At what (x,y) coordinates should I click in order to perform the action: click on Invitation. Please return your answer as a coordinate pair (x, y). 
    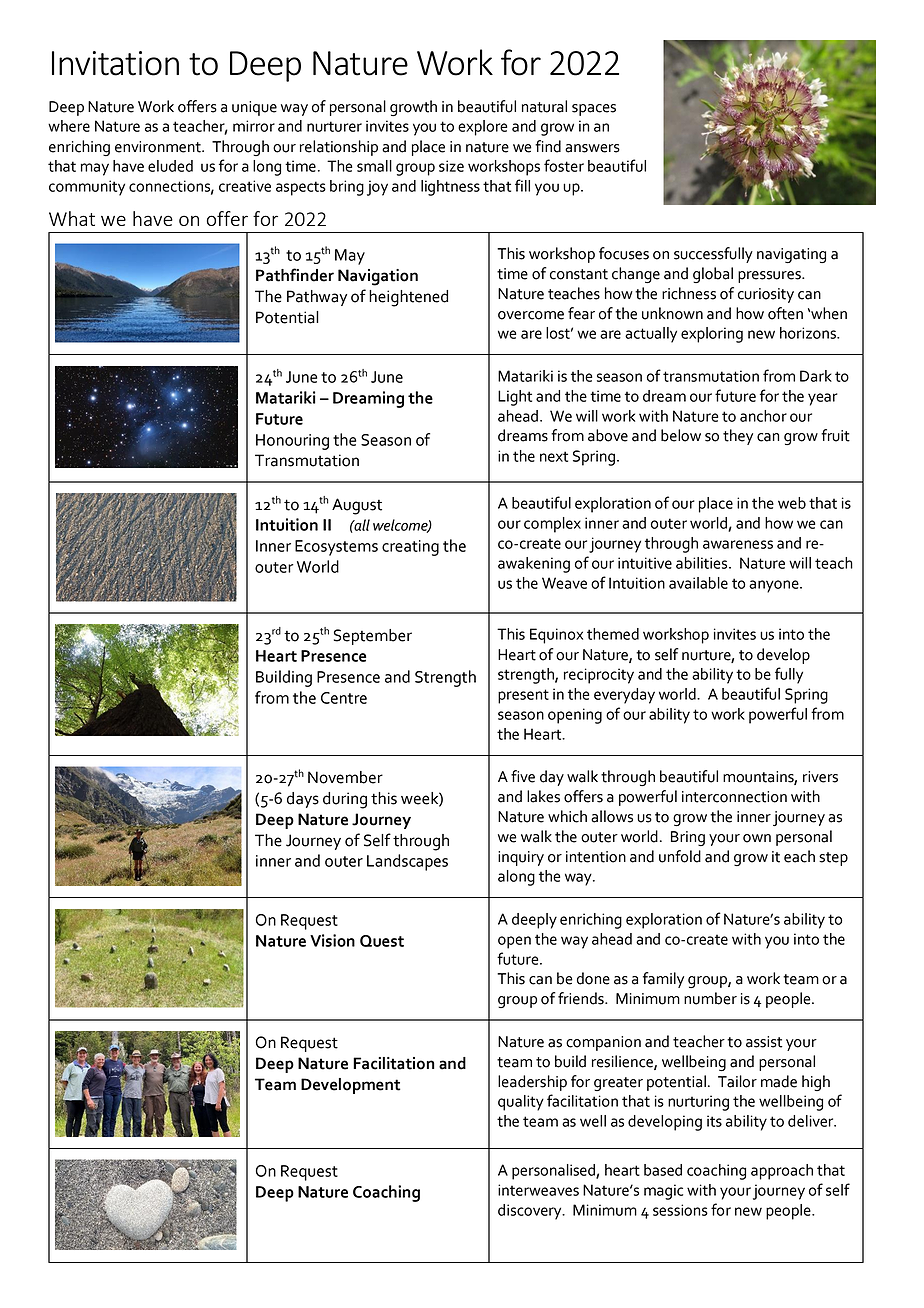
    Looking at the image, I should click on (115, 63).
